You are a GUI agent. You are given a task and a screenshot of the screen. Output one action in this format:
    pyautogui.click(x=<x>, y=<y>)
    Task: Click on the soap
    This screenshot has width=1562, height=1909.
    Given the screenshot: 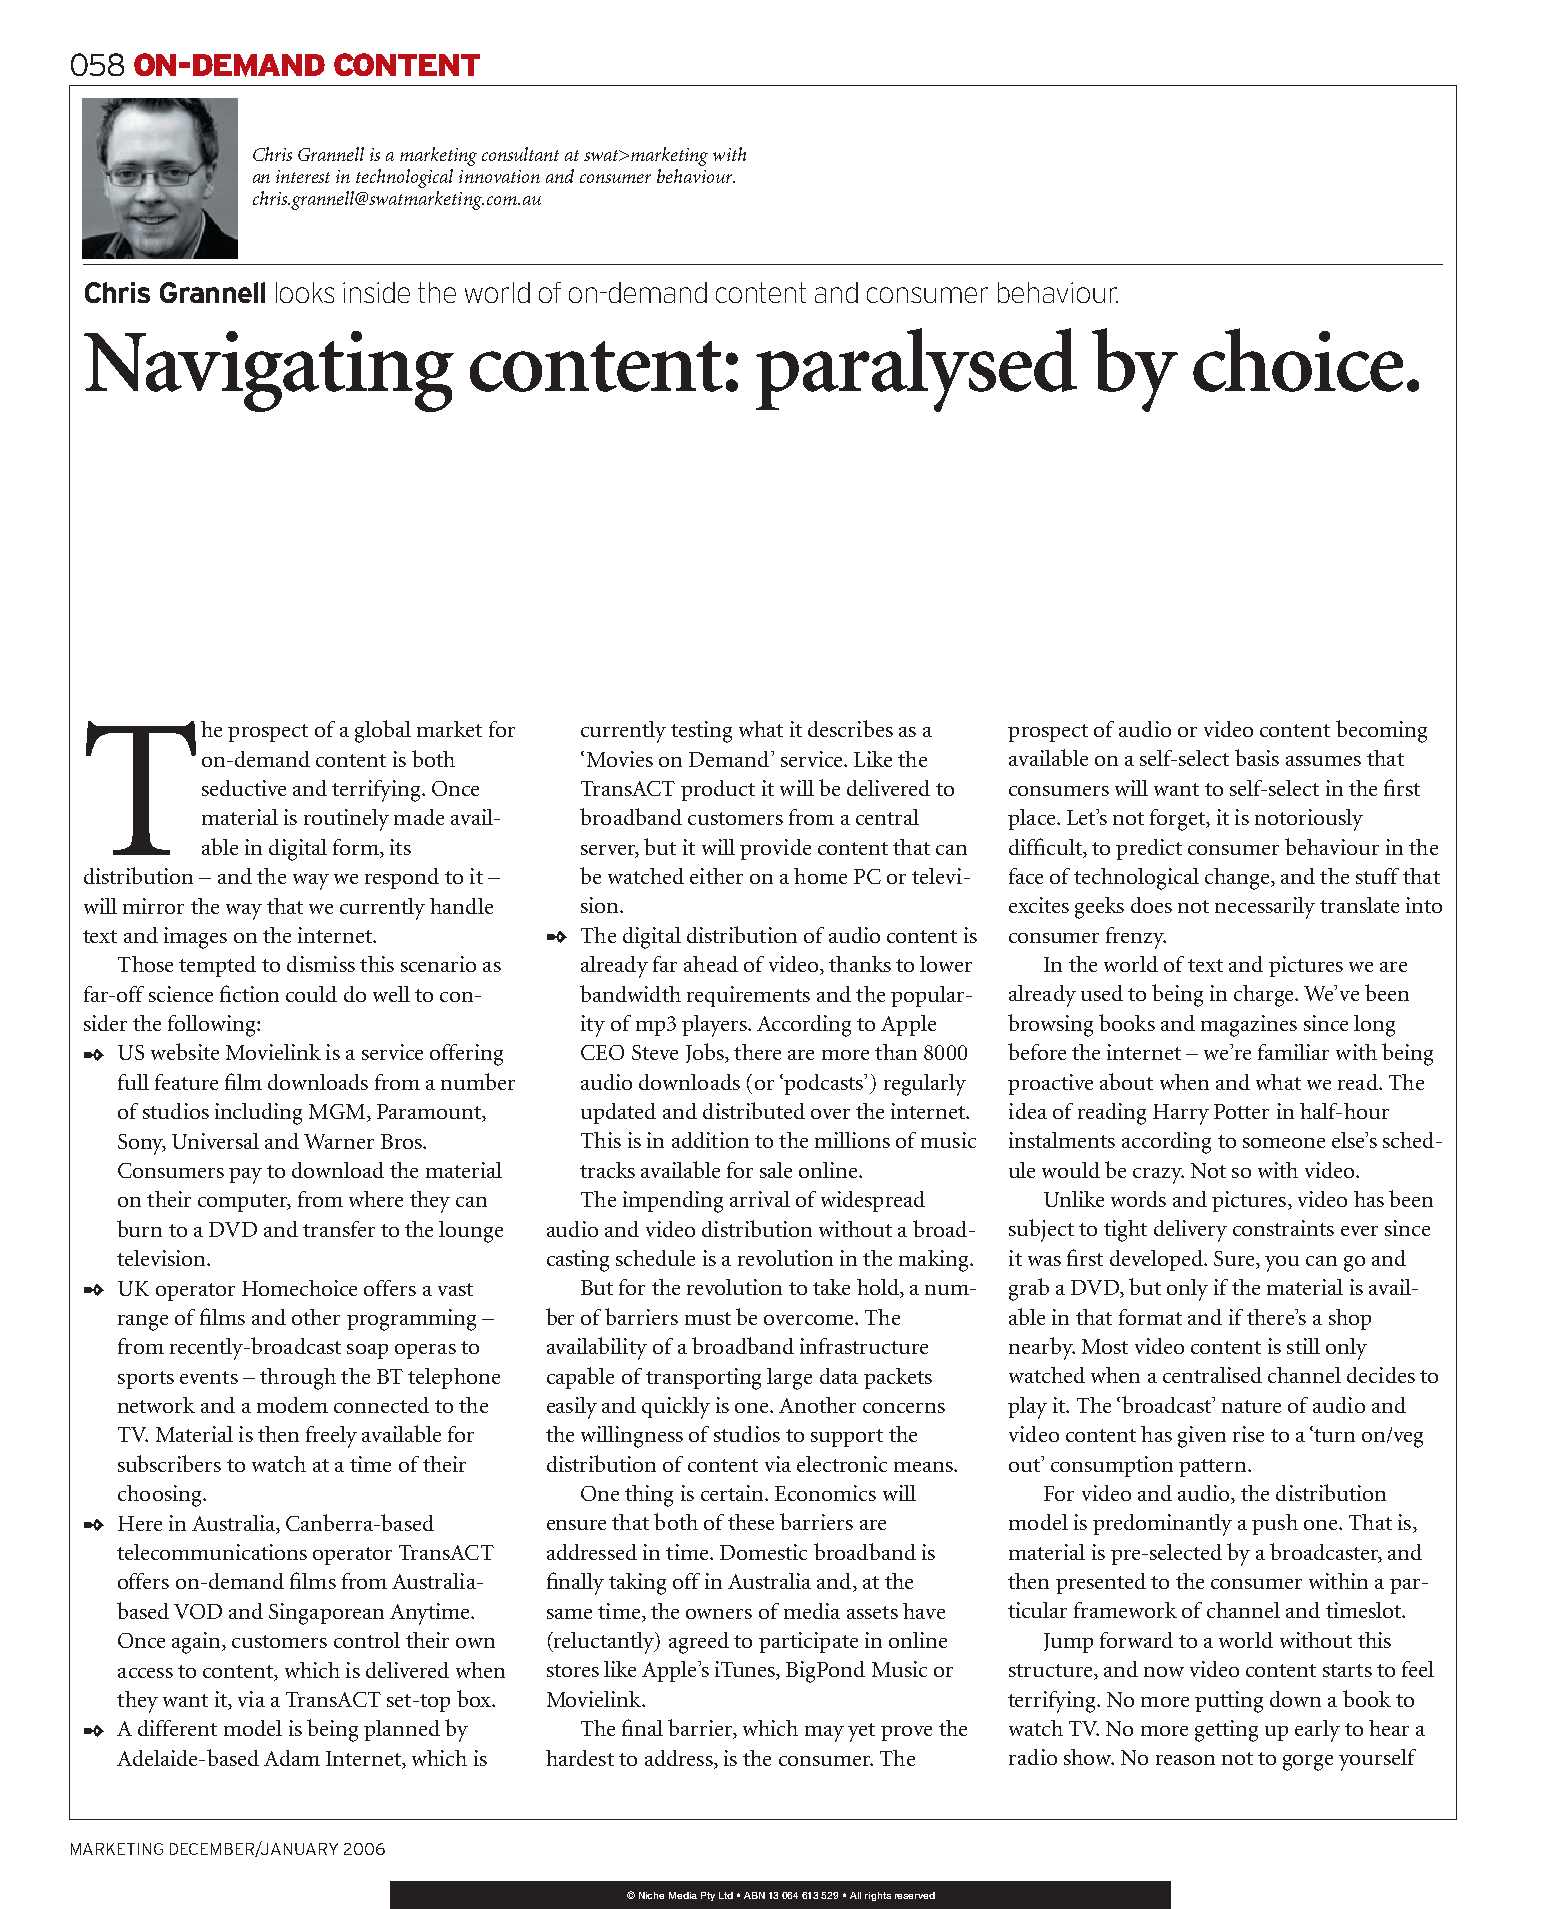 What is the action you would take?
    pyautogui.click(x=367, y=1351)
